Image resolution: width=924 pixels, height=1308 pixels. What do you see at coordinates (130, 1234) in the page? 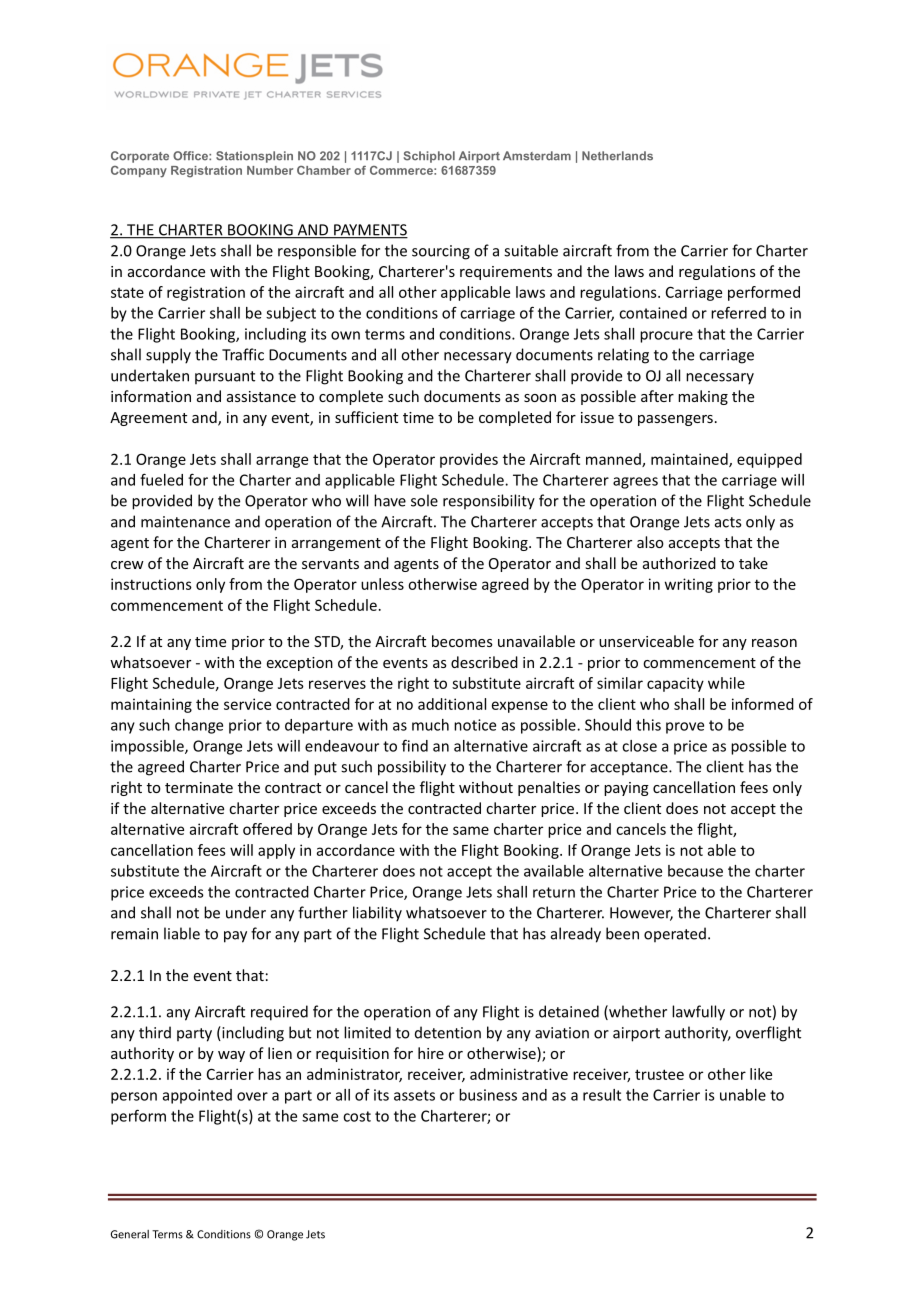
I see `General` at bounding box center [130, 1234].
